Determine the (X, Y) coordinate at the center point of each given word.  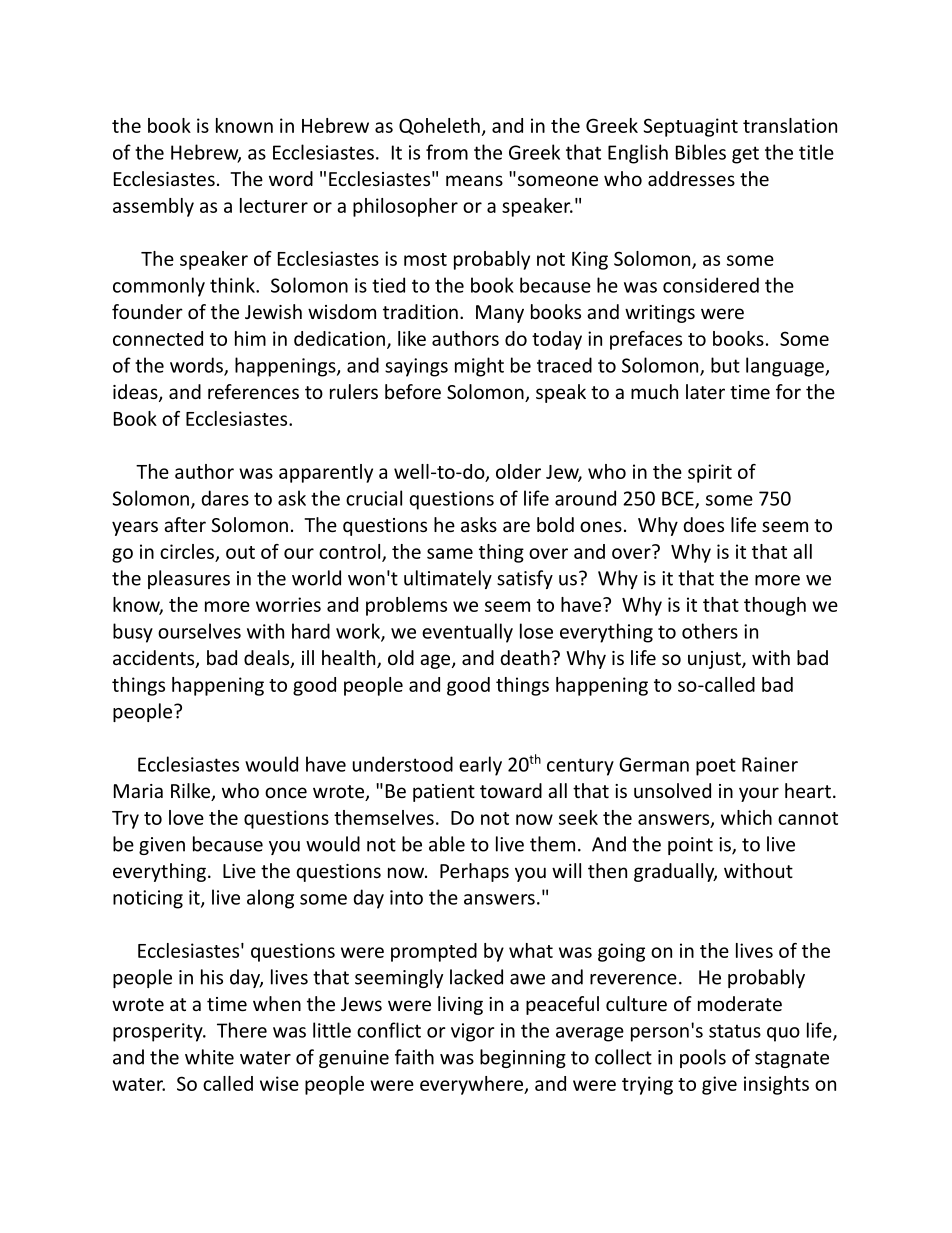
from (447, 152)
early (480, 766)
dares (225, 498)
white (209, 1057)
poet (716, 767)
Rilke (191, 792)
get (745, 155)
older (518, 471)
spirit (710, 473)
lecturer (274, 205)
